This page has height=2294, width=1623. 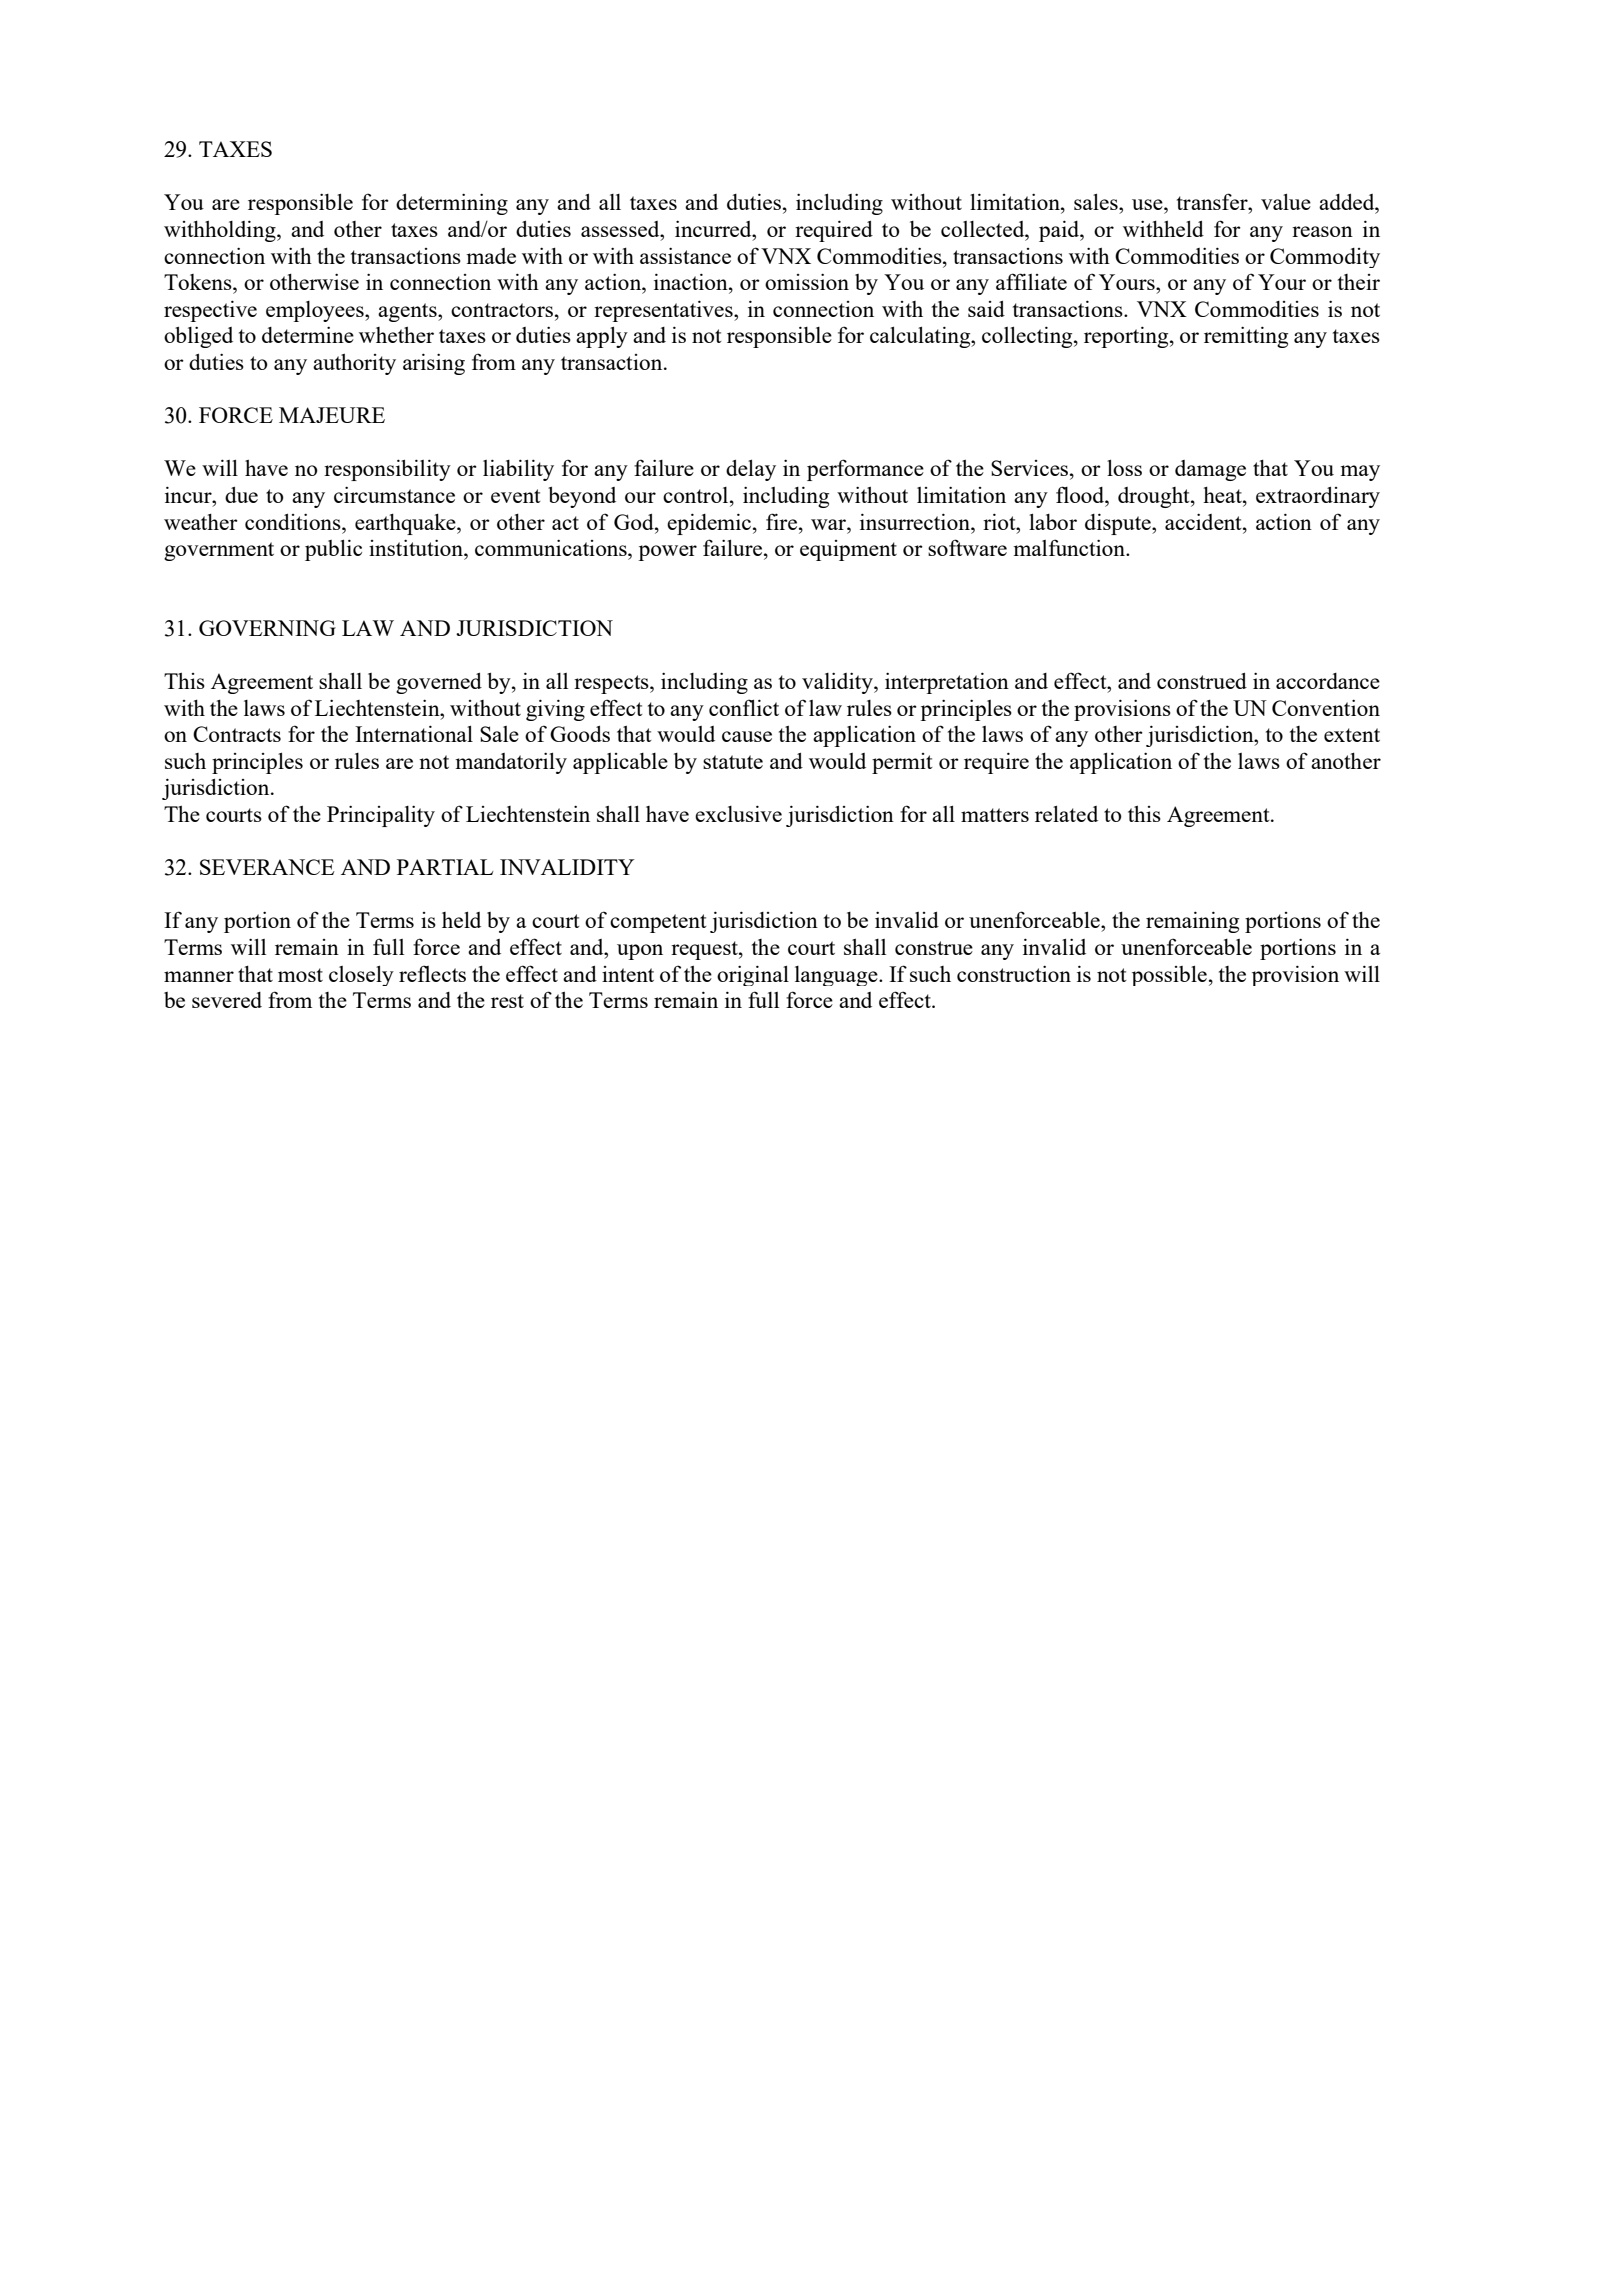 What do you see at coordinates (1169, 975) in the page?
I see `possible` at bounding box center [1169, 975].
